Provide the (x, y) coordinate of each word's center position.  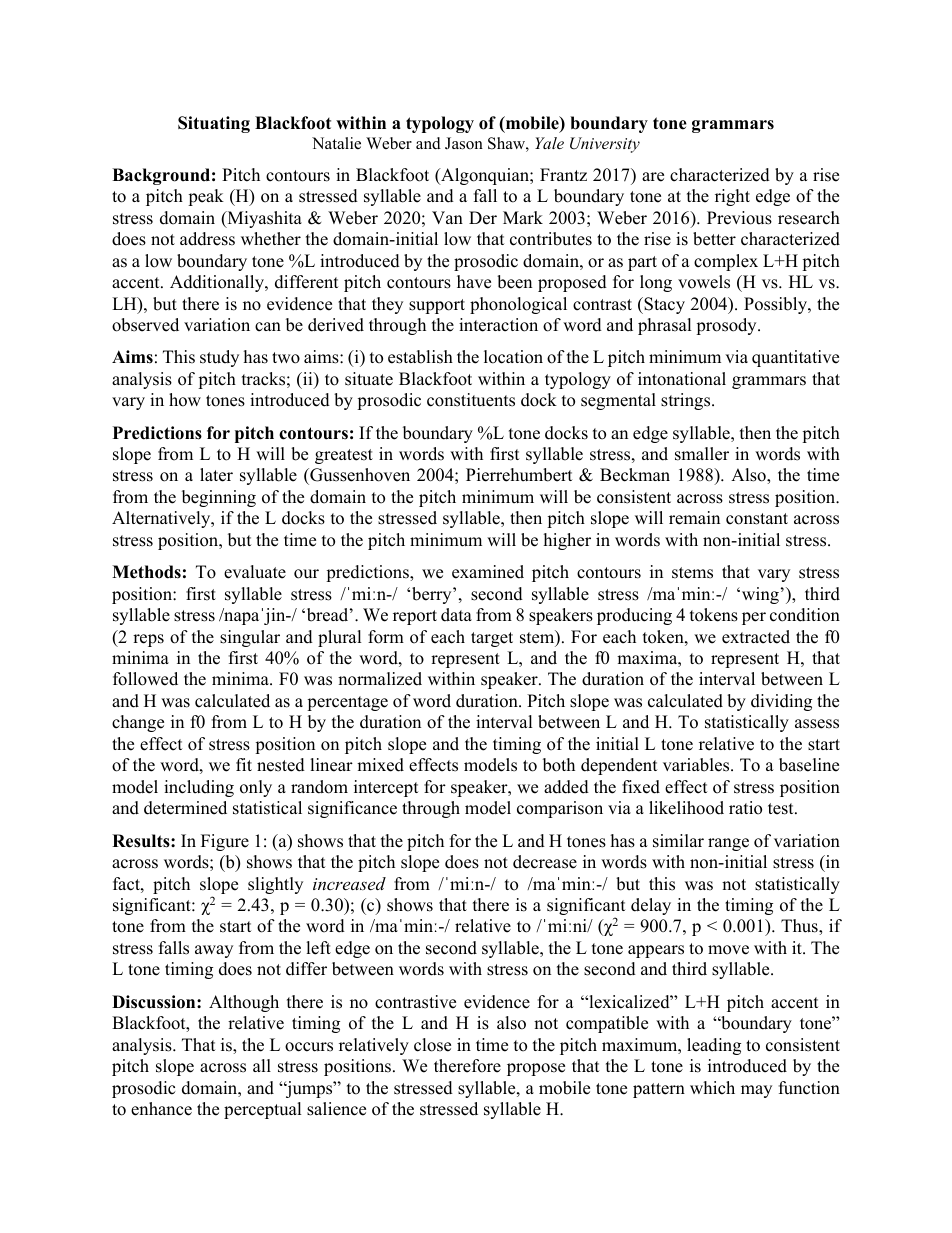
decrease (545, 862)
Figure (225, 842)
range (728, 844)
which (712, 1088)
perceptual (263, 1110)
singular (250, 638)
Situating (214, 124)
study (219, 358)
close (432, 1045)
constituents (471, 400)
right (732, 197)
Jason (464, 143)
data (456, 615)
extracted (756, 637)
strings (687, 401)
